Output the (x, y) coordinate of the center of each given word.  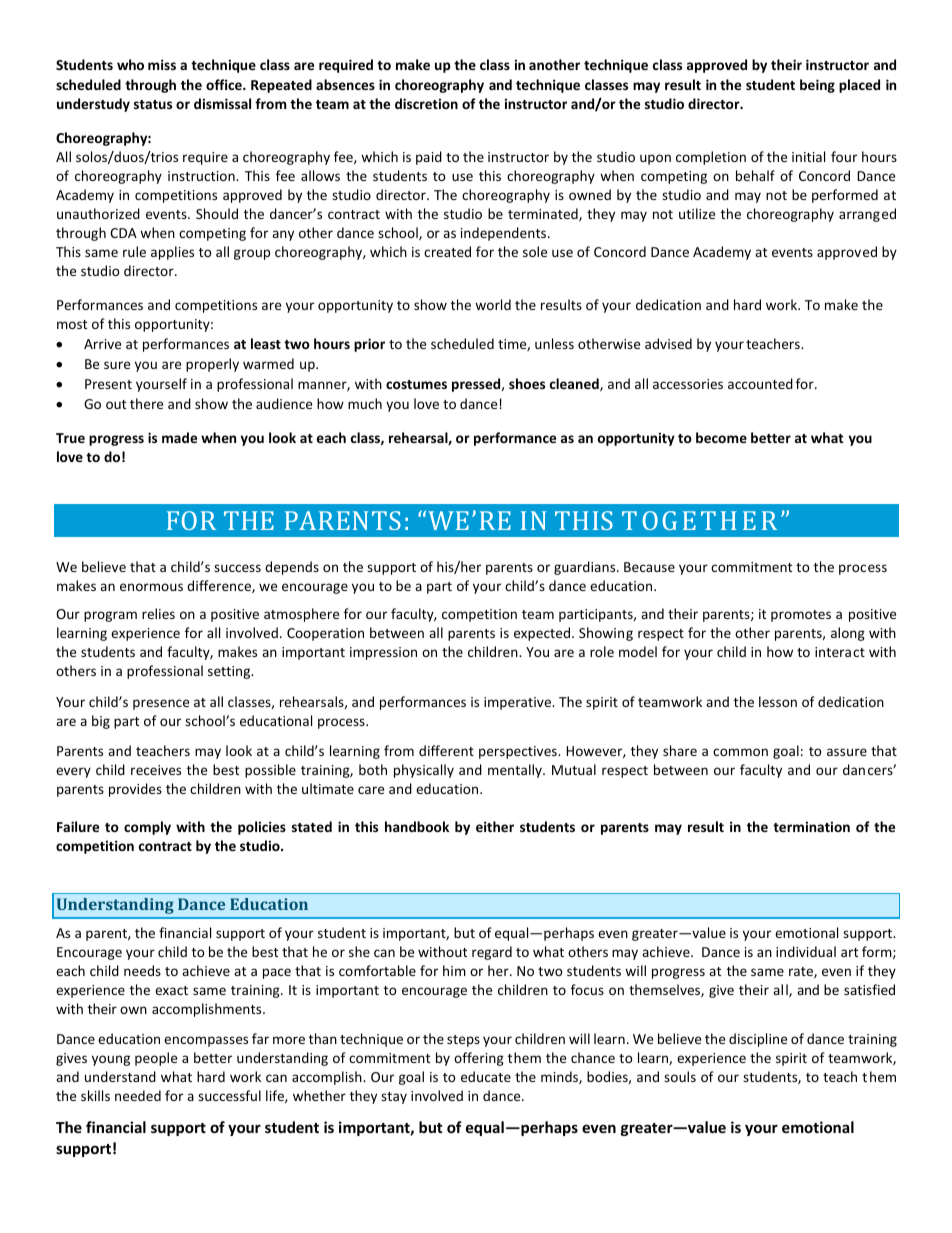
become (721, 437)
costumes (416, 384)
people (156, 1059)
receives (156, 770)
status (153, 104)
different (446, 750)
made (179, 437)
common (740, 752)
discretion (426, 103)
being (817, 86)
